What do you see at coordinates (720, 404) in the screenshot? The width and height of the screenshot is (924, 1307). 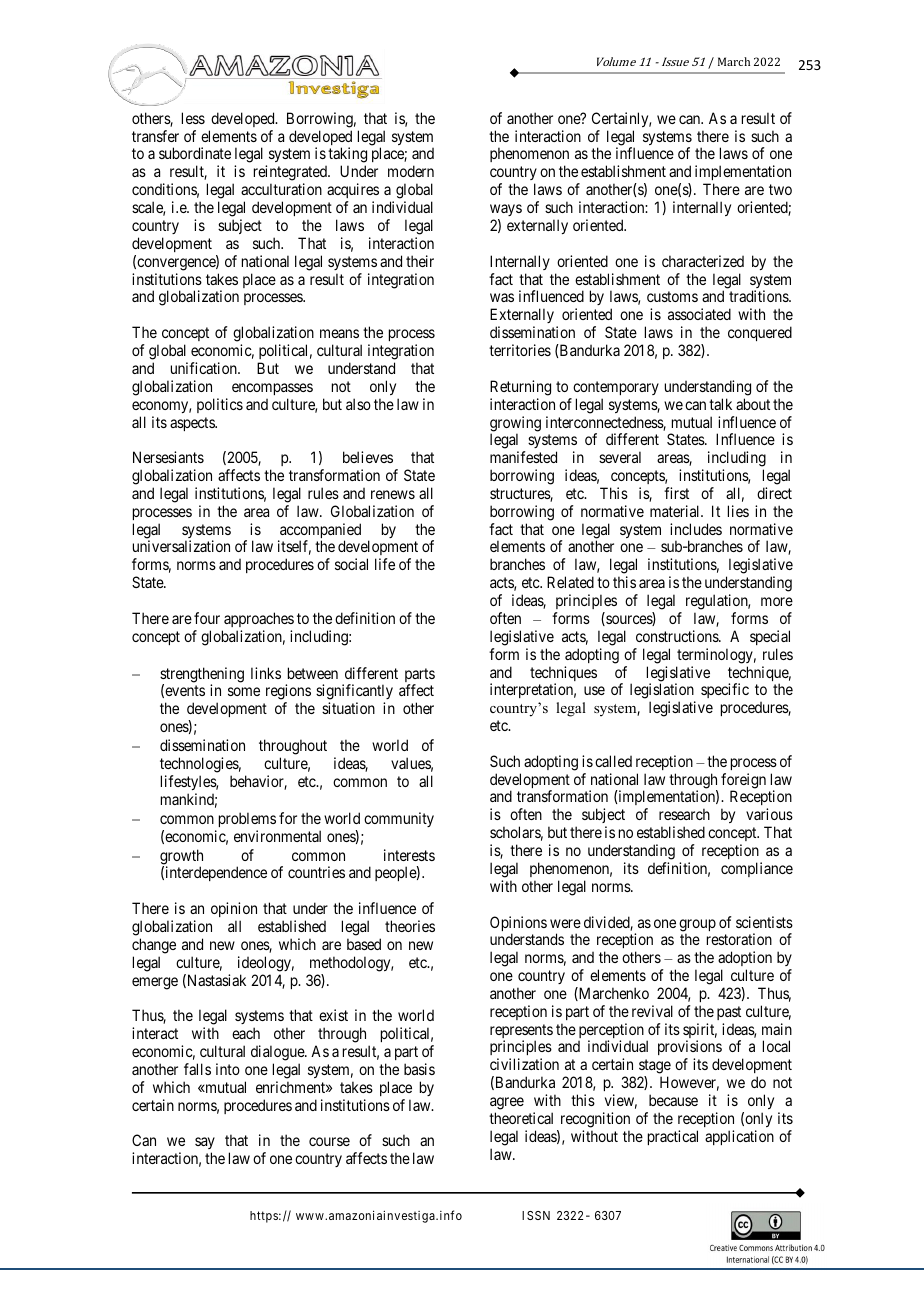 I see `talk` at bounding box center [720, 404].
